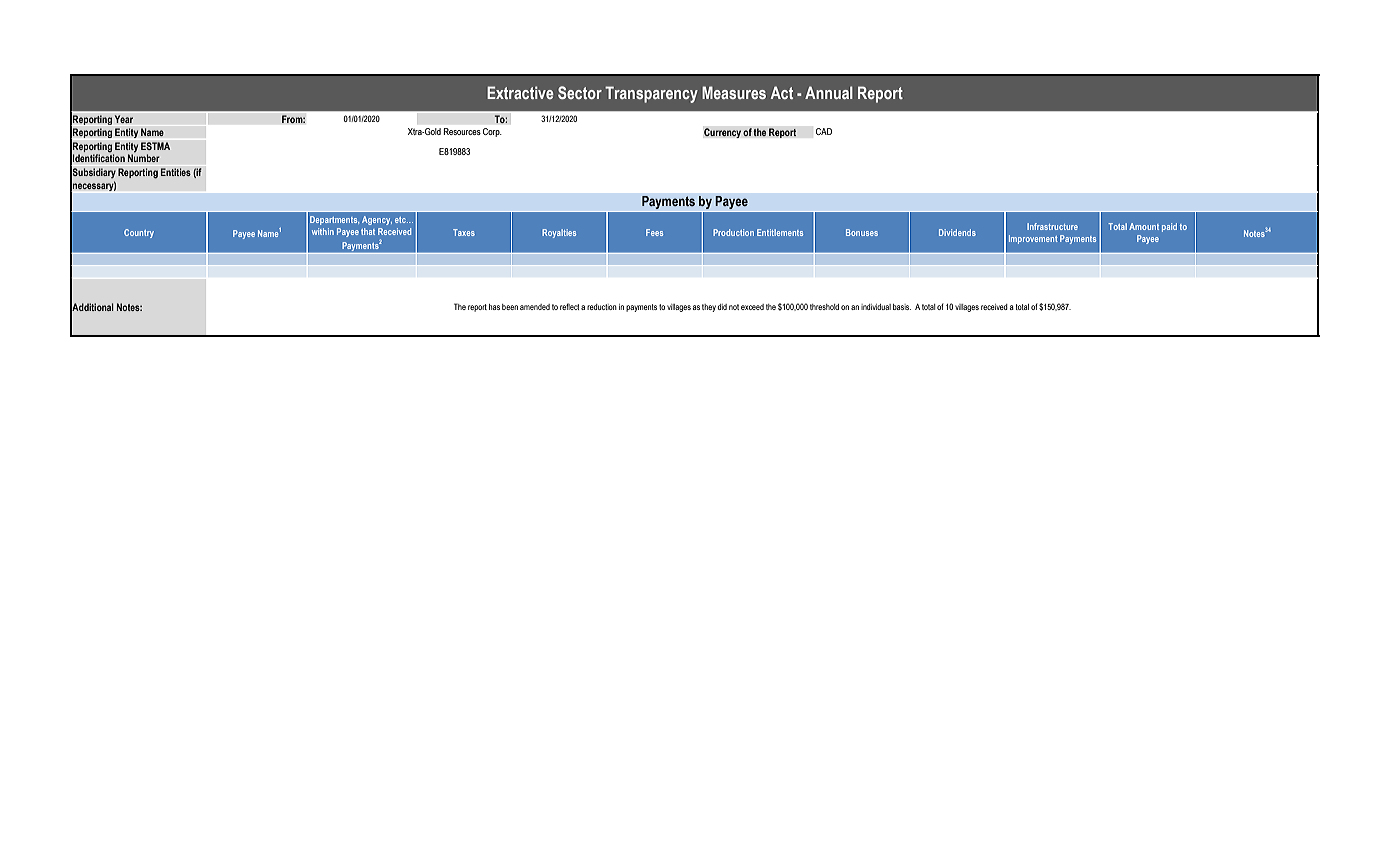 The height and width of the screenshot is (850, 1400). I want to click on Number, so click(144, 158).
